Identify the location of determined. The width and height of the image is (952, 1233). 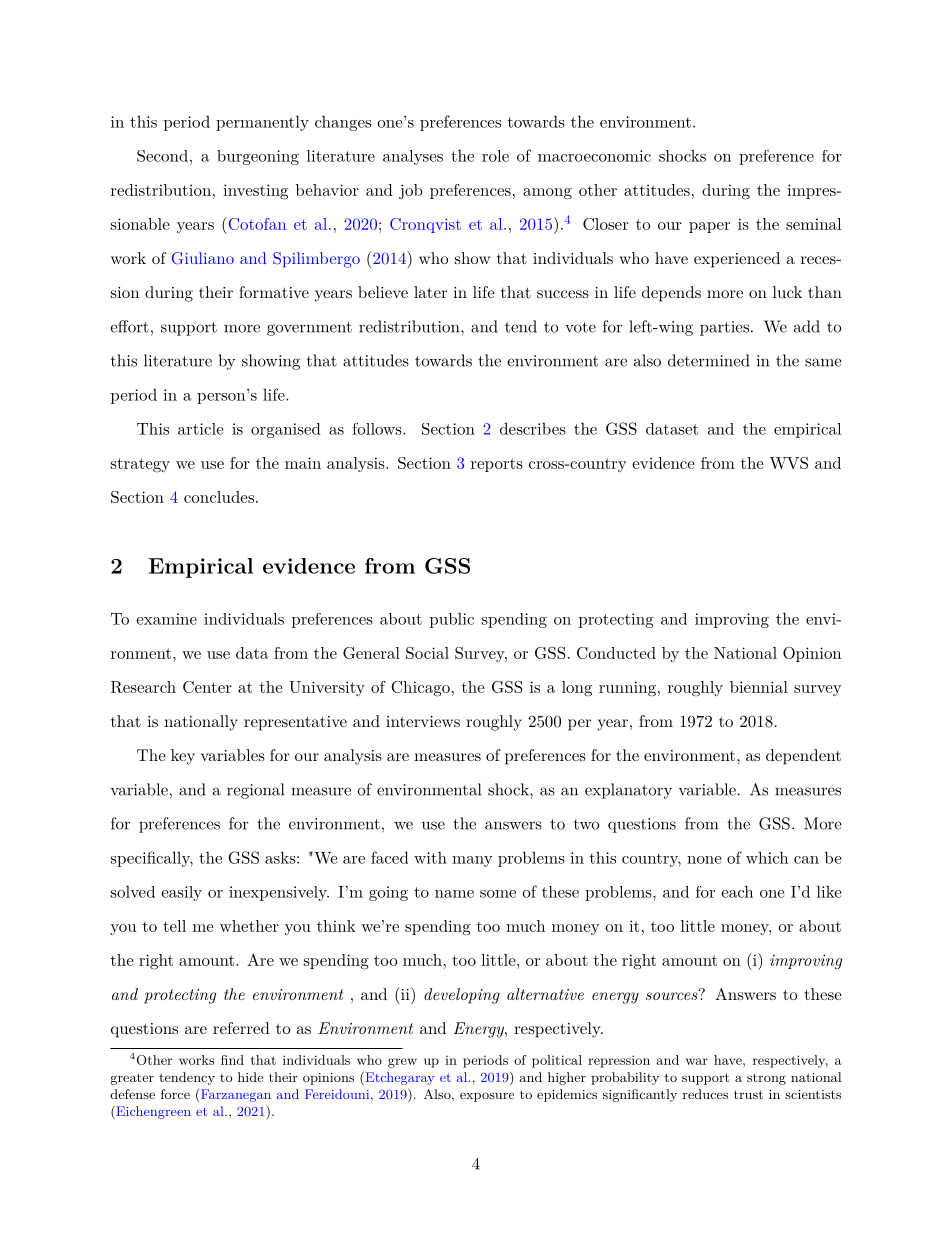
(709, 360).
